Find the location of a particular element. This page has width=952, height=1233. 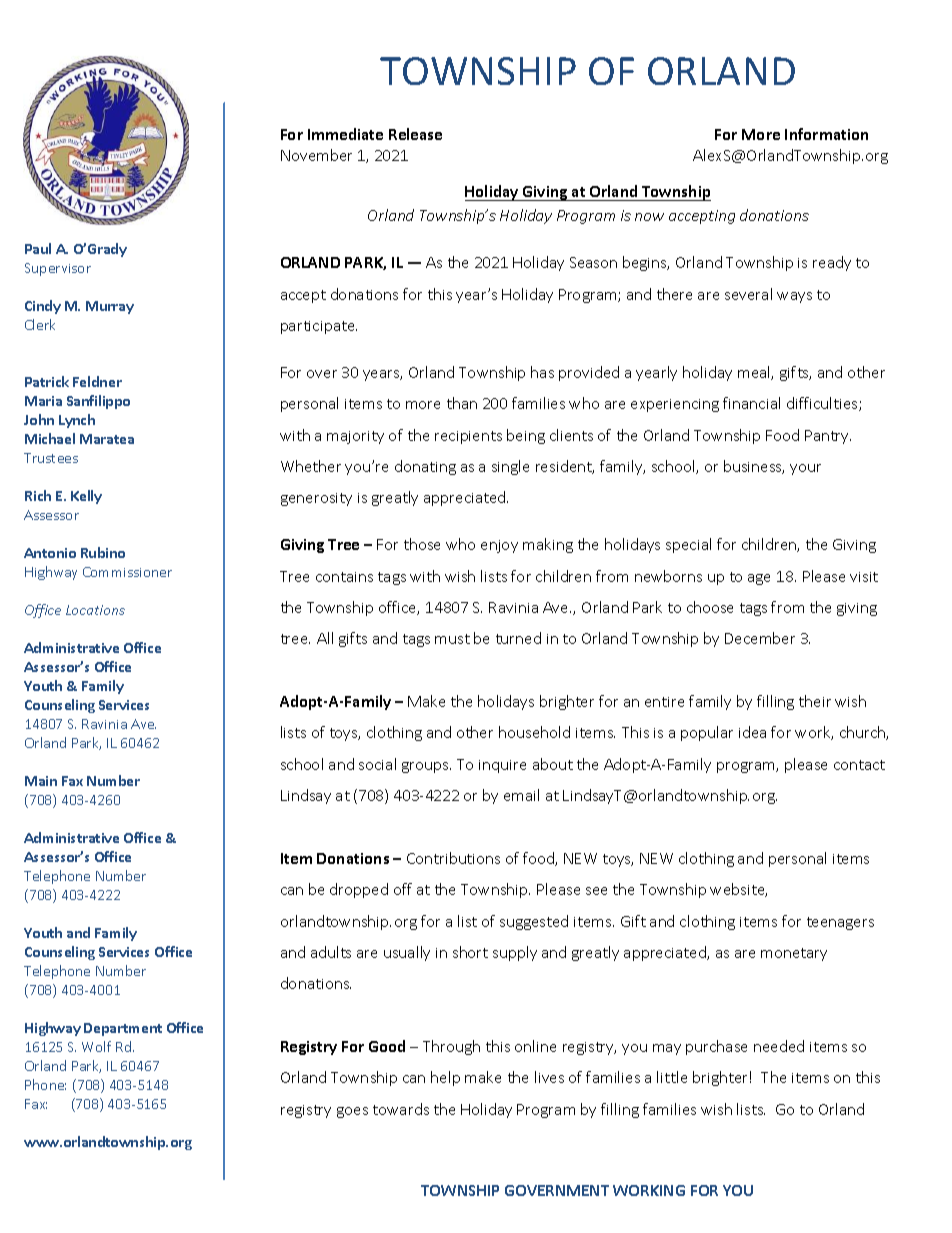

Release is located at coordinates (415, 134).
